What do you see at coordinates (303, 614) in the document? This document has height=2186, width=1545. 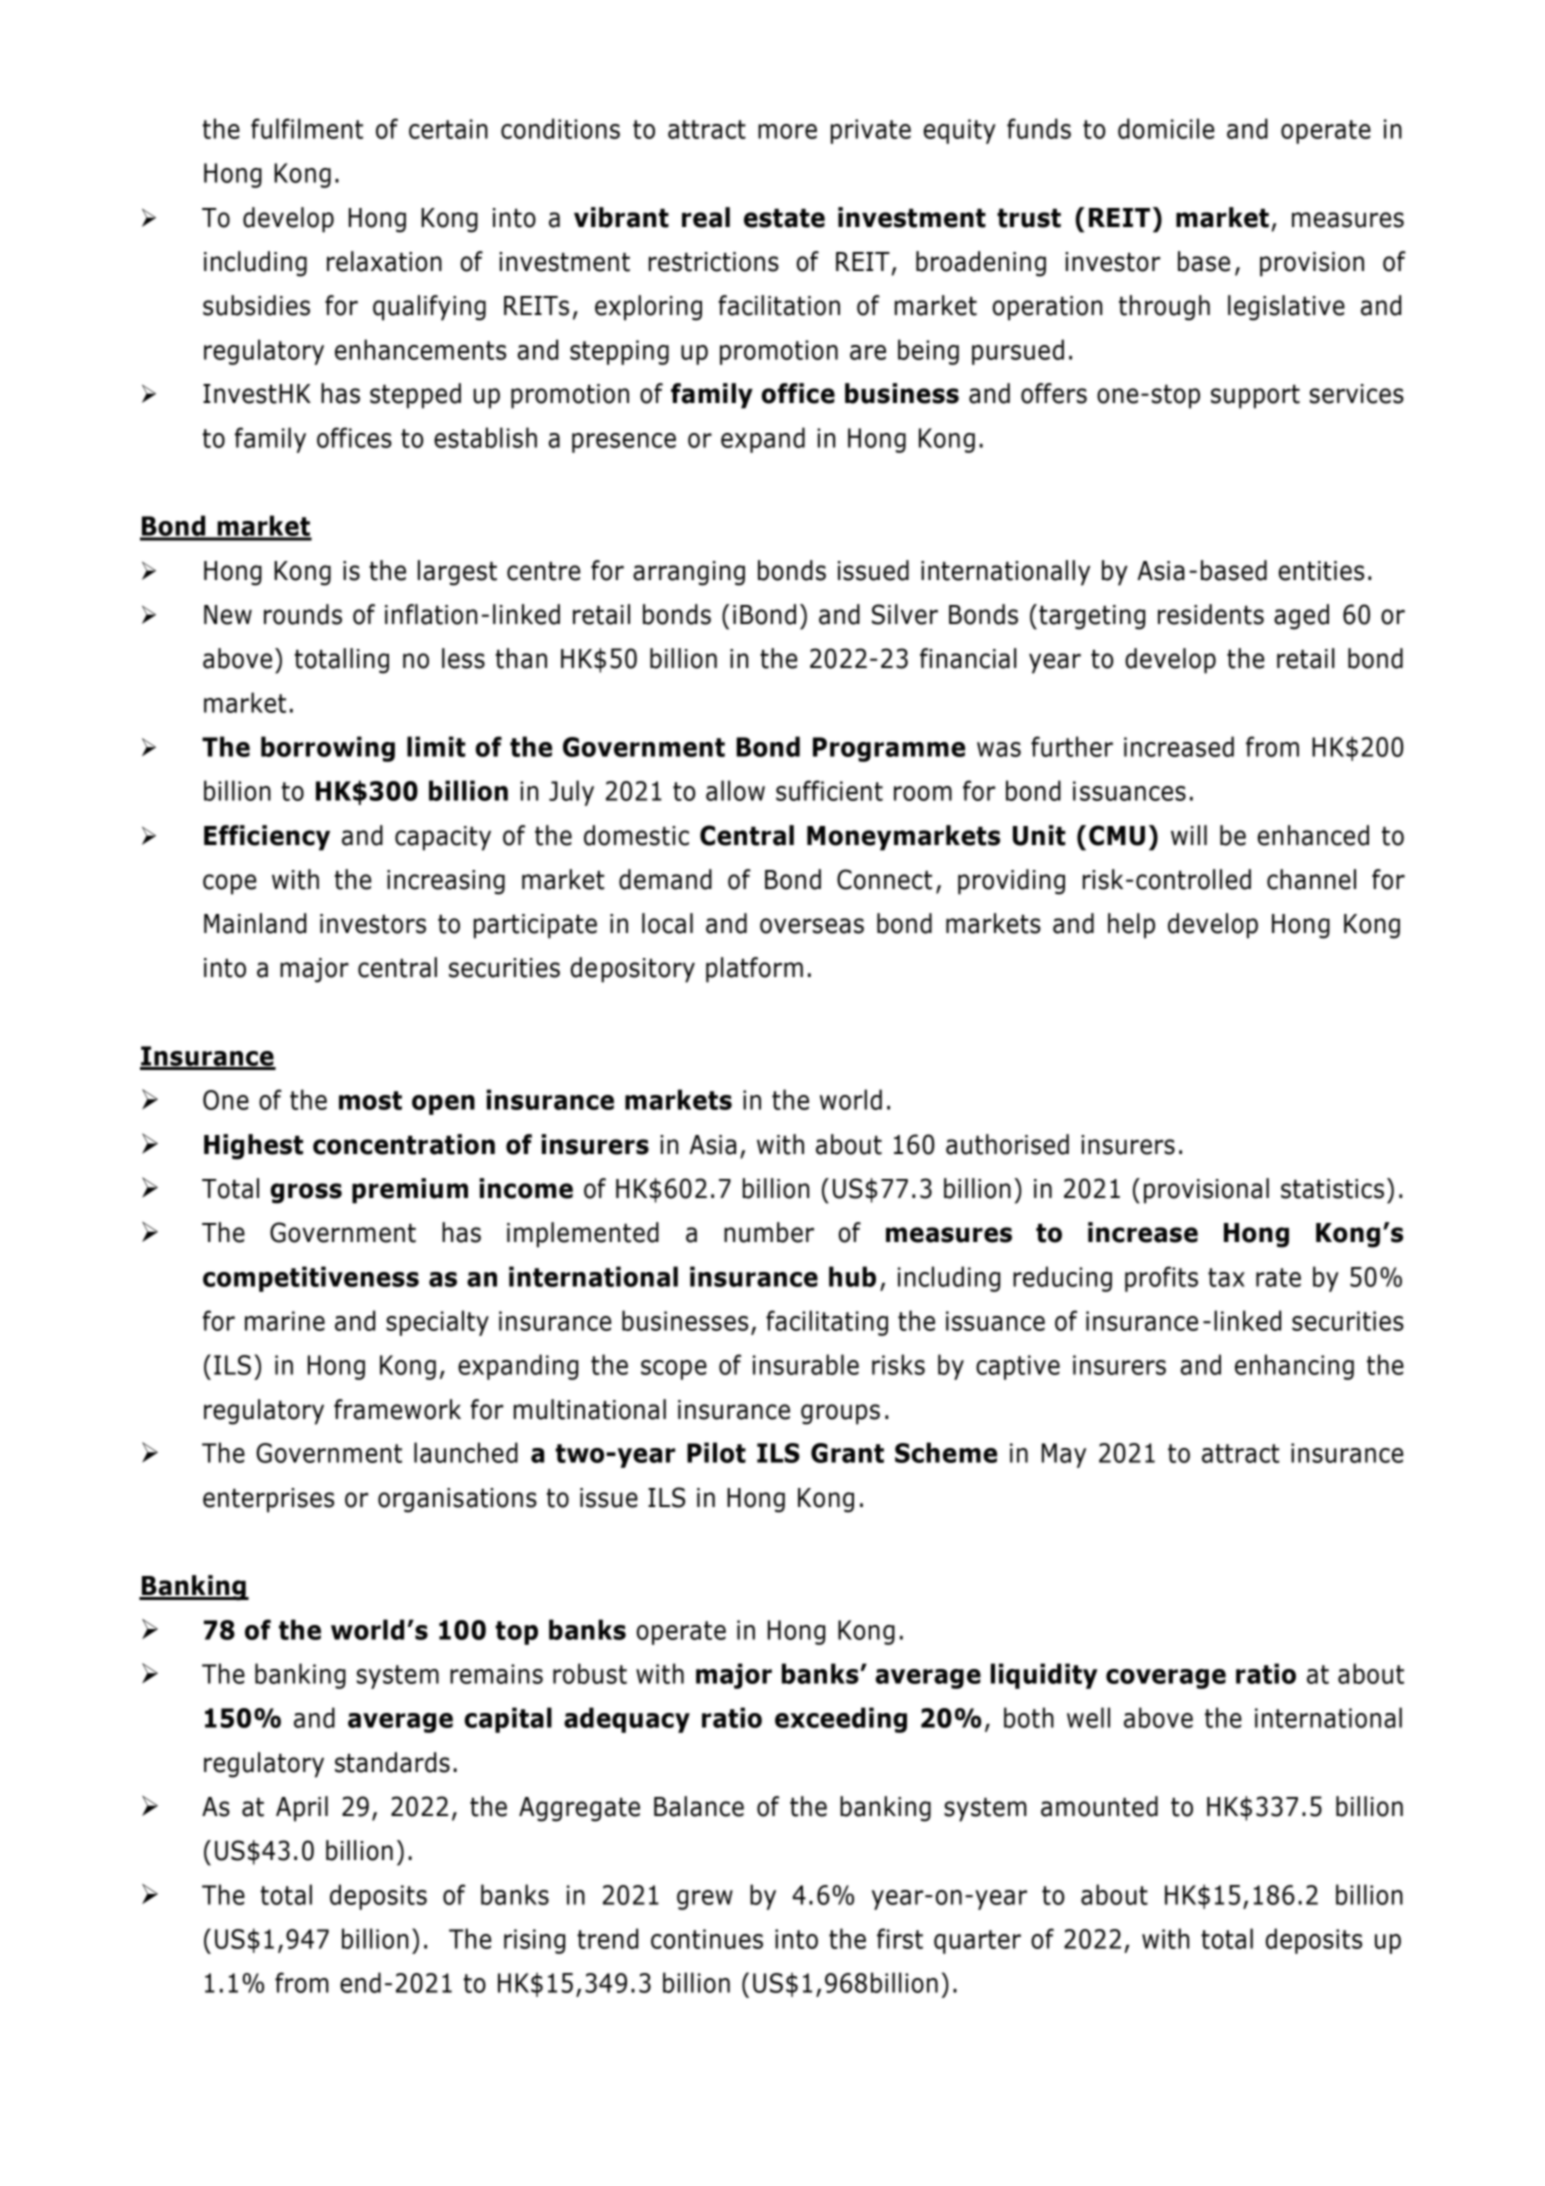 I see `rounds` at bounding box center [303, 614].
